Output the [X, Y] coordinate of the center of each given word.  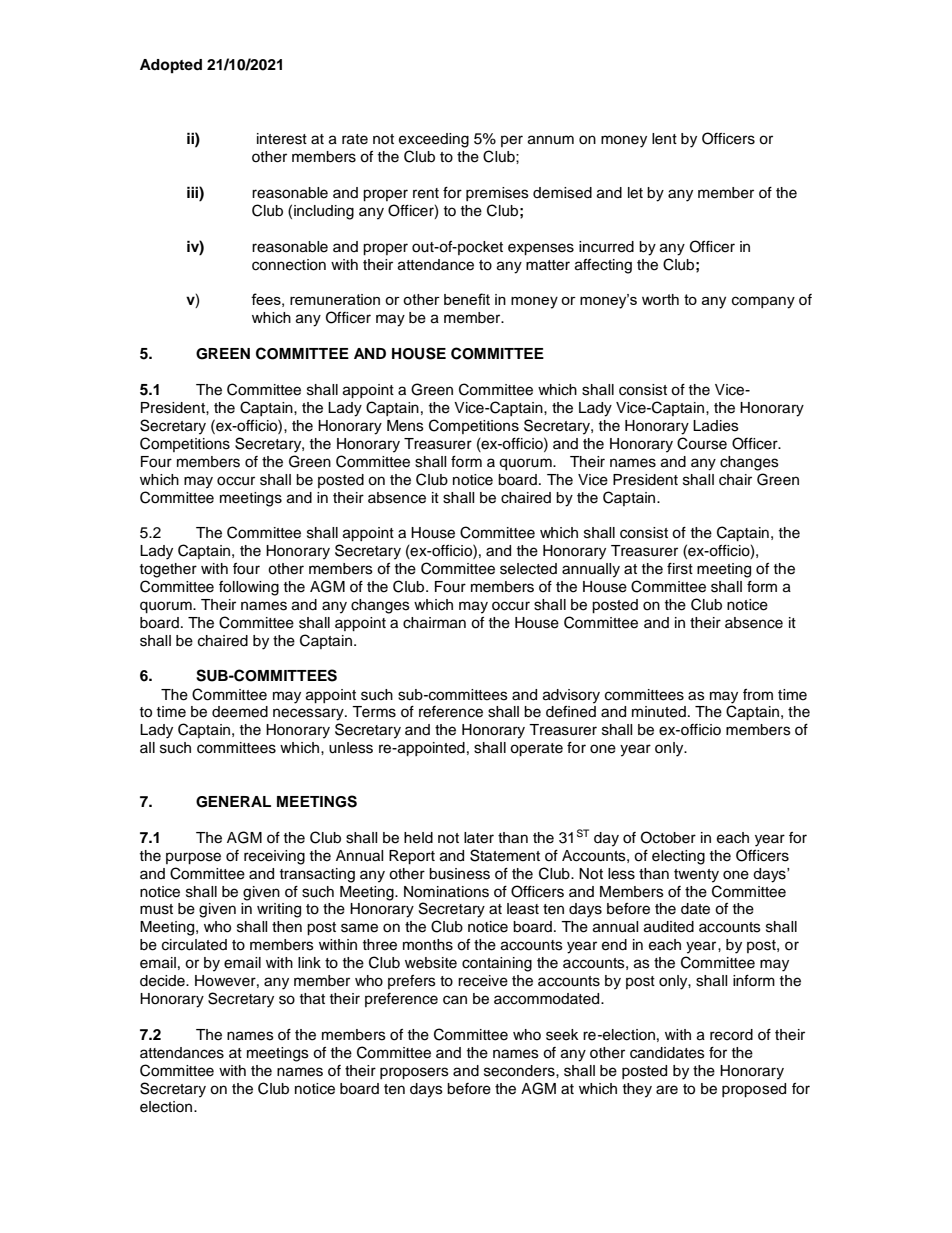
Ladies [716, 426]
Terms [374, 712]
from [758, 695]
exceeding [434, 140]
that [312, 999]
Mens [405, 426]
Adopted [171, 66]
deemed [240, 712]
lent [664, 139]
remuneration [335, 299]
